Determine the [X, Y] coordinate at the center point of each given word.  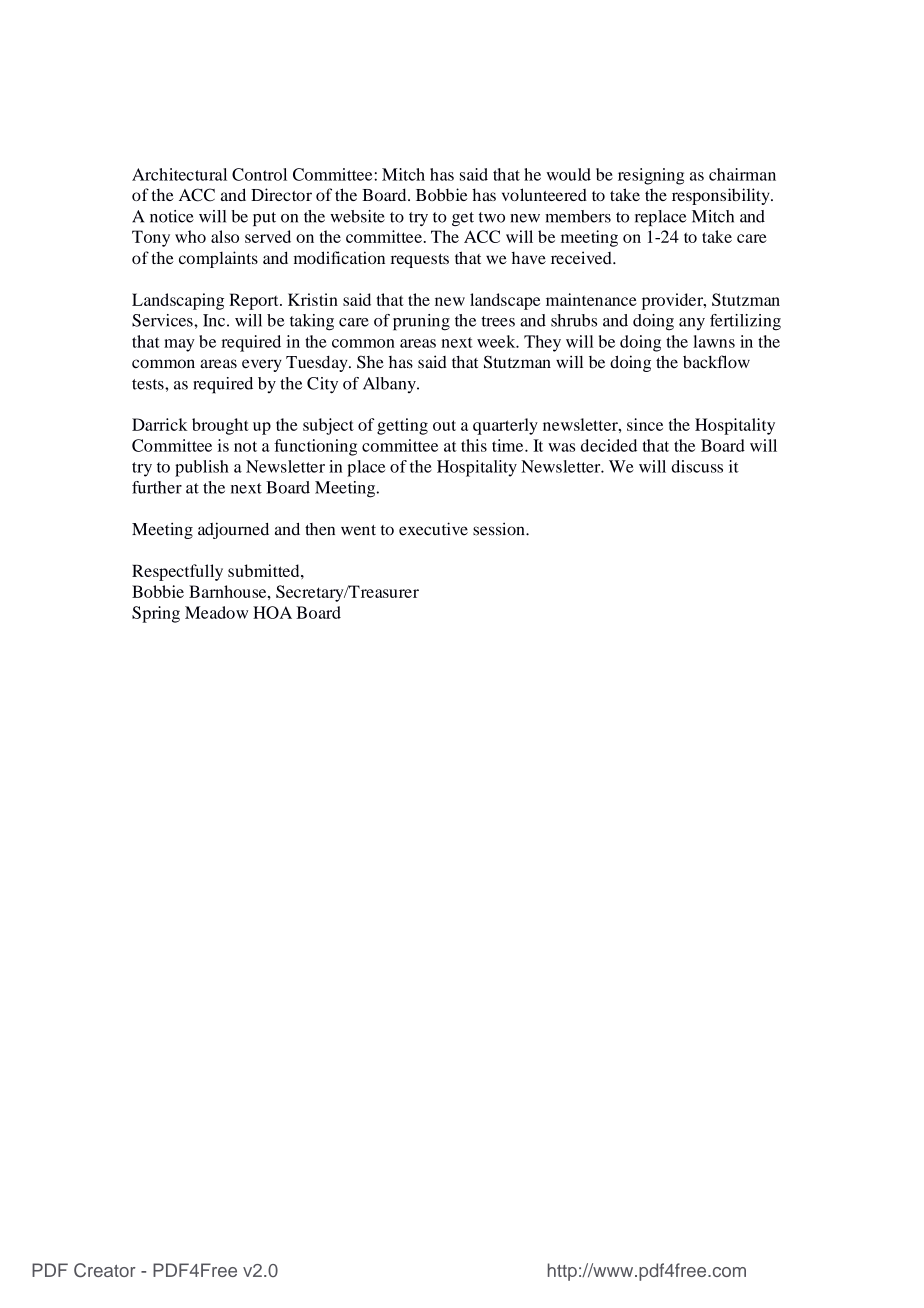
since [645, 424]
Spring [156, 614]
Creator [105, 1270]
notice [172, 216]
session [500, 529]
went [358, 530]
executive [433, 529]
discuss [697, 466]
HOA [272, 612]
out [444, 425]
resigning [651, 176]
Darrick [160, 424]
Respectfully [177, 572]
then [320, 529]
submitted [265, 570]
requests [420, 261]
